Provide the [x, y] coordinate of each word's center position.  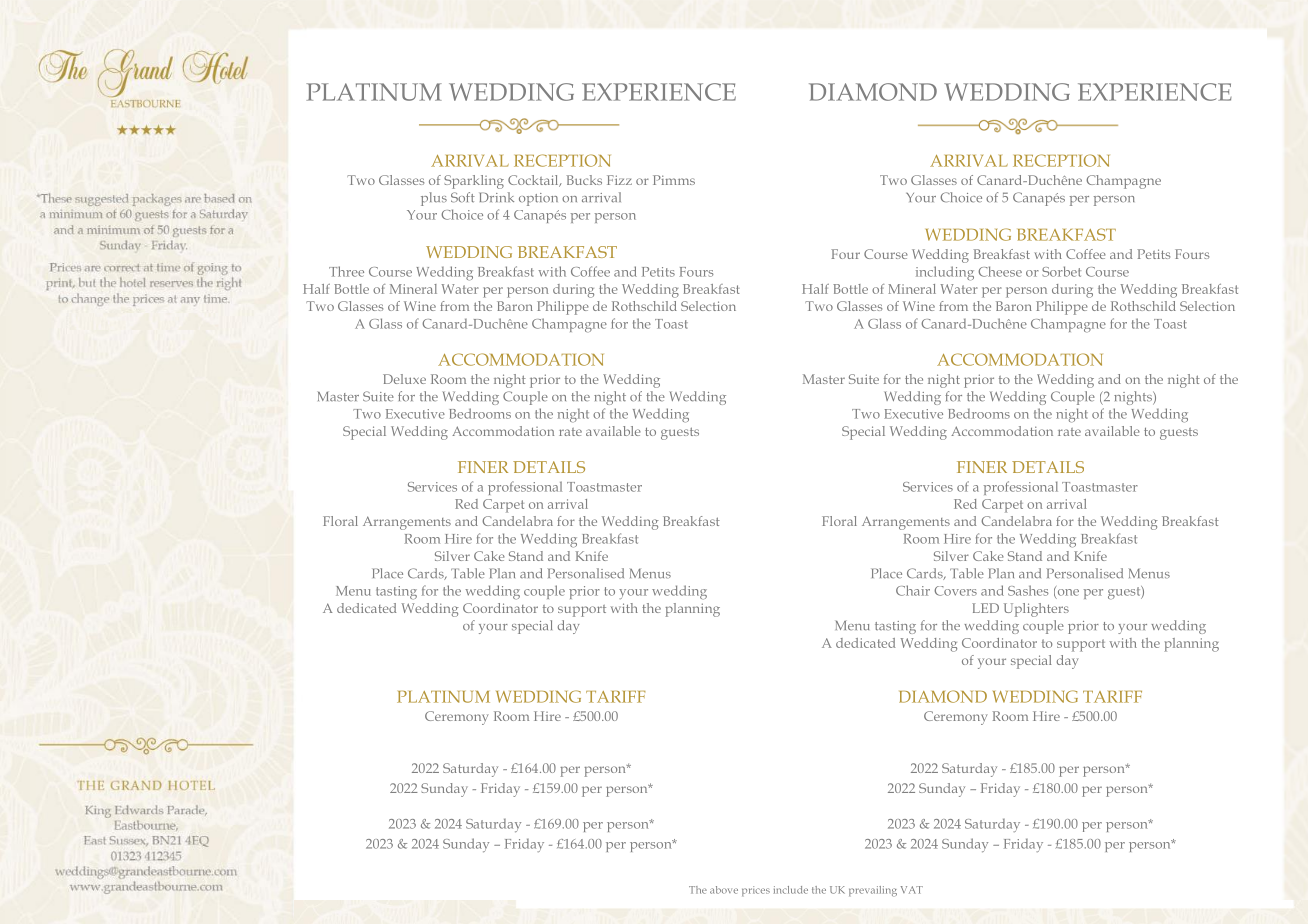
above [724, 890]
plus [434, 199]
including [945, 273]
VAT [912, 890]
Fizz [619, 180]
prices [756, 891]
